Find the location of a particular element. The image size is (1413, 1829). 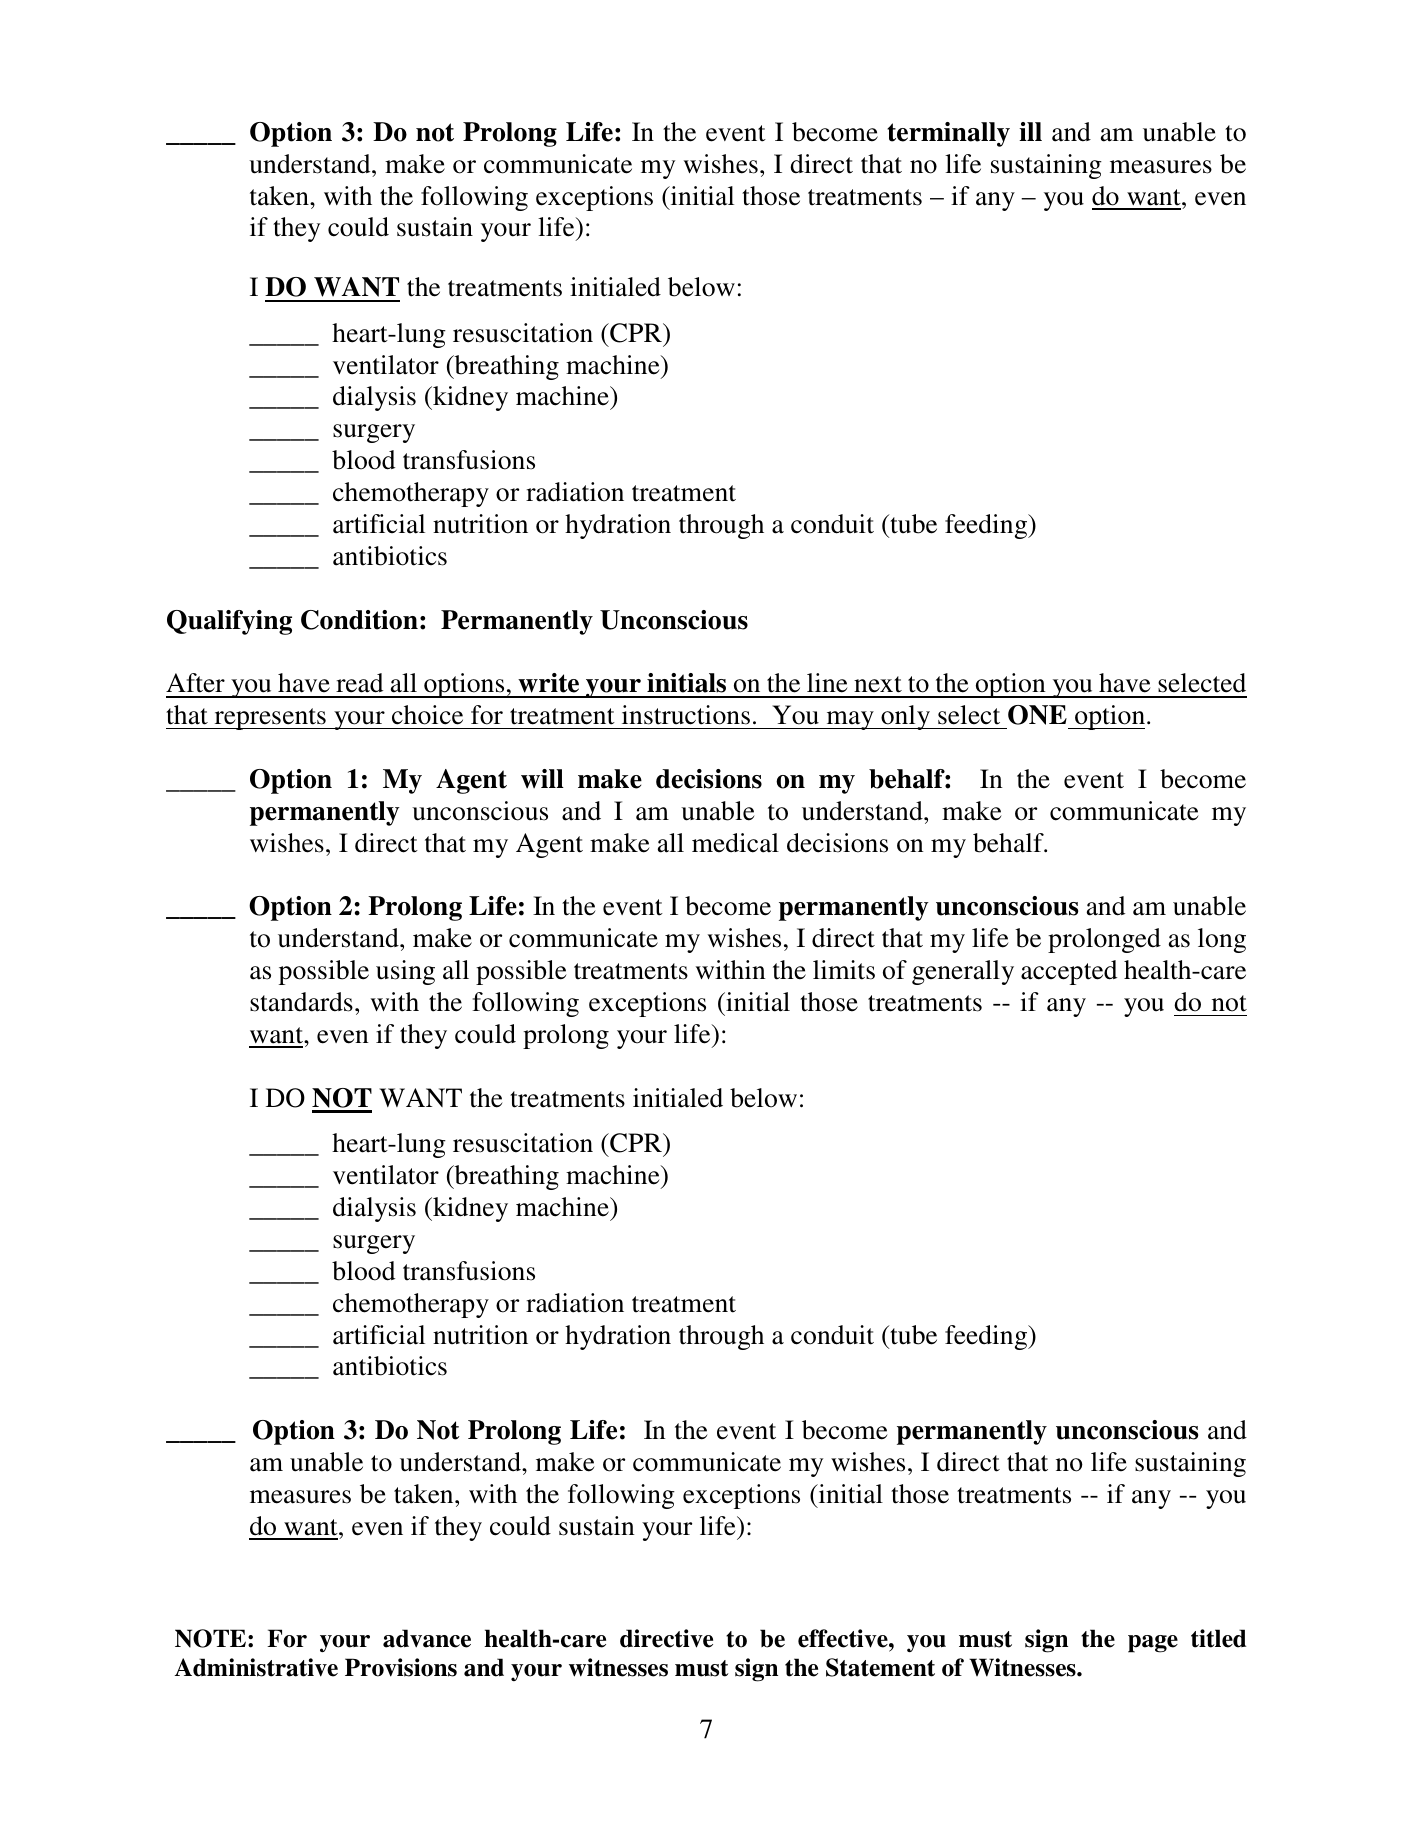

terminally is located at coordinates (948, 134).
